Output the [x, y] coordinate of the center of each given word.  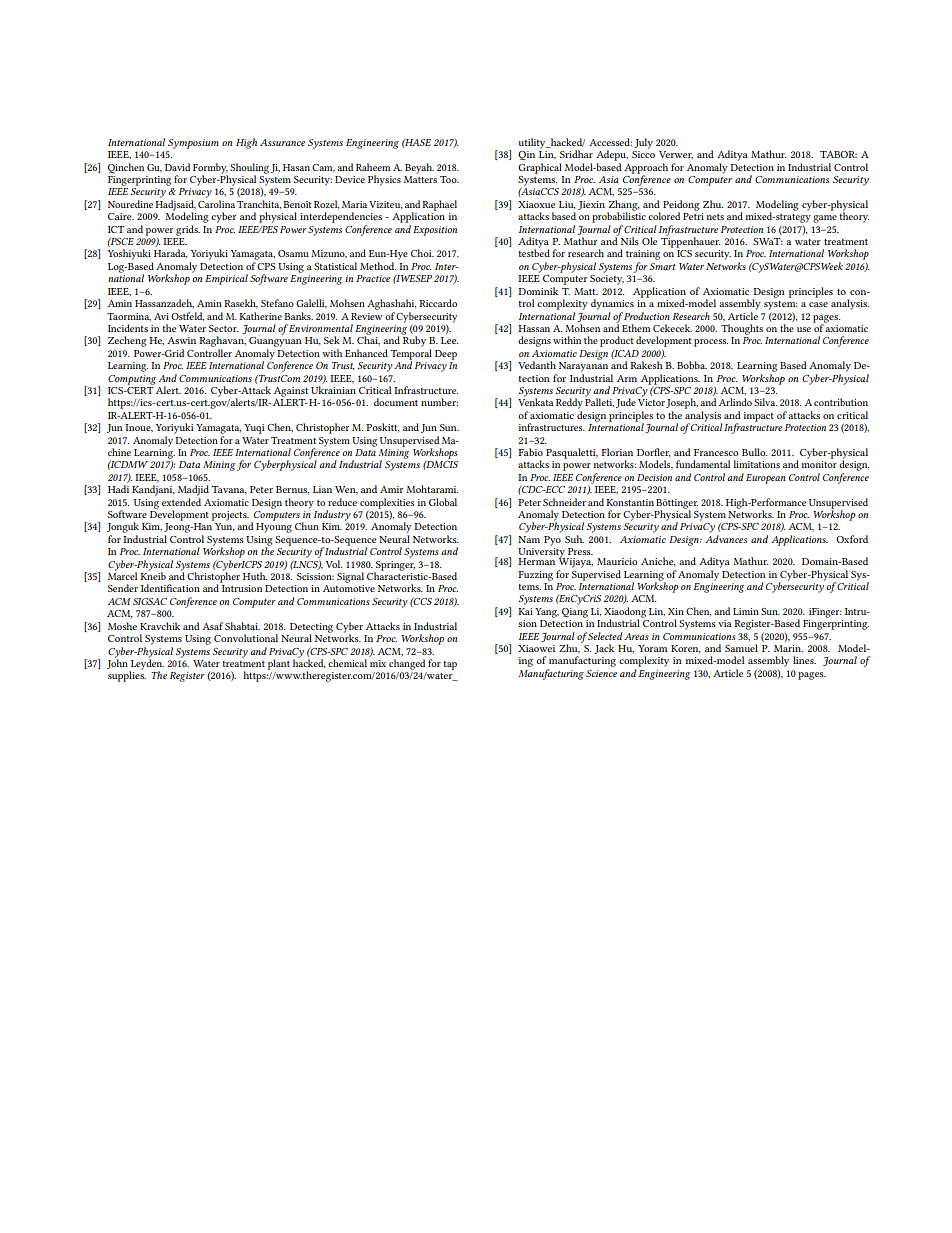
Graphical [540, 168]
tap [450, 665]
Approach [646, 169]
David [177, 167]
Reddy [569, 403]
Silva [765, 402]
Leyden [146, 664]
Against [291, 392]
